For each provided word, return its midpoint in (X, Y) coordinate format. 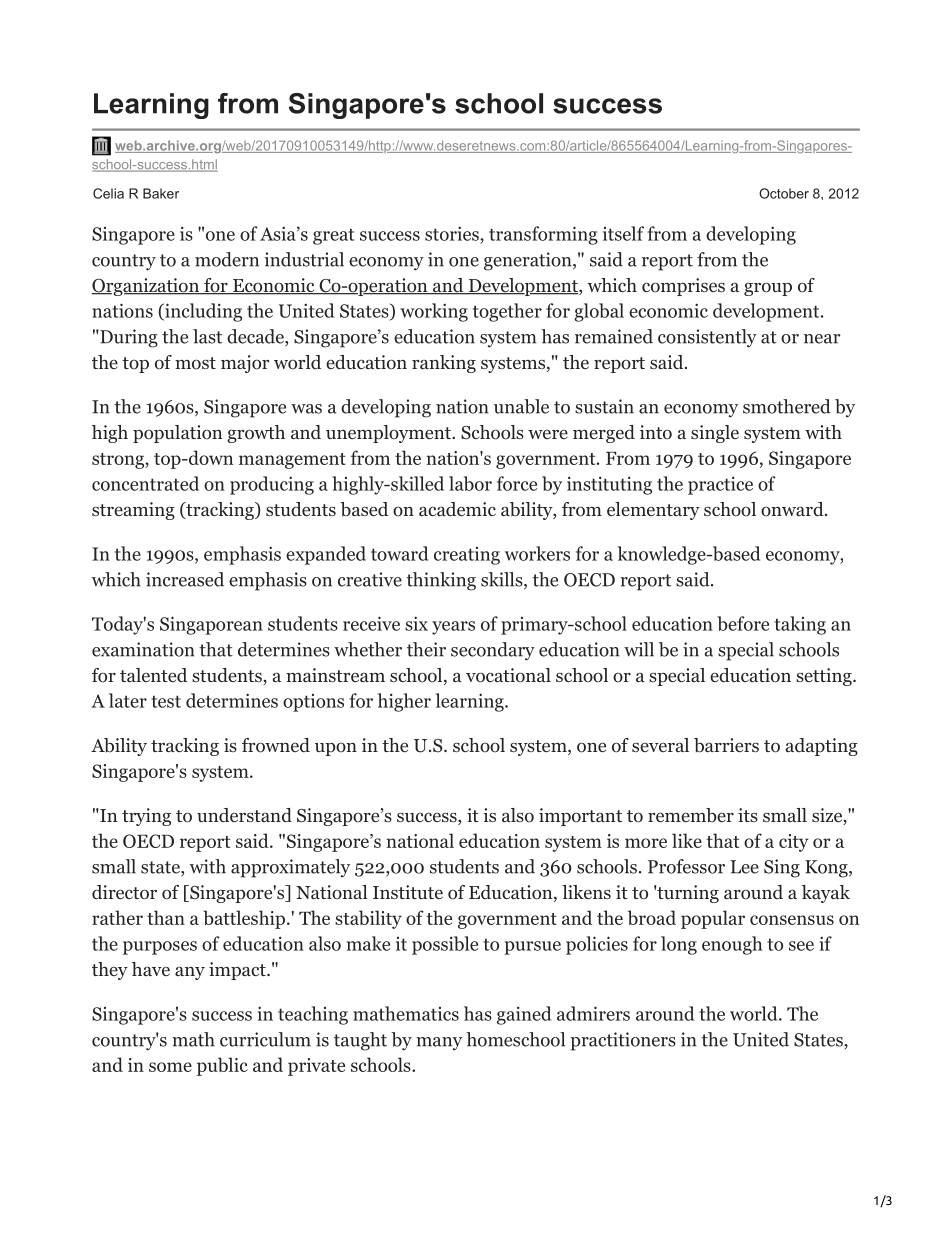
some (170, 1067)
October (784, 193)
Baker (161, 193)
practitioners (623, 1041)
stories (453, 233)
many (439, 1044)
